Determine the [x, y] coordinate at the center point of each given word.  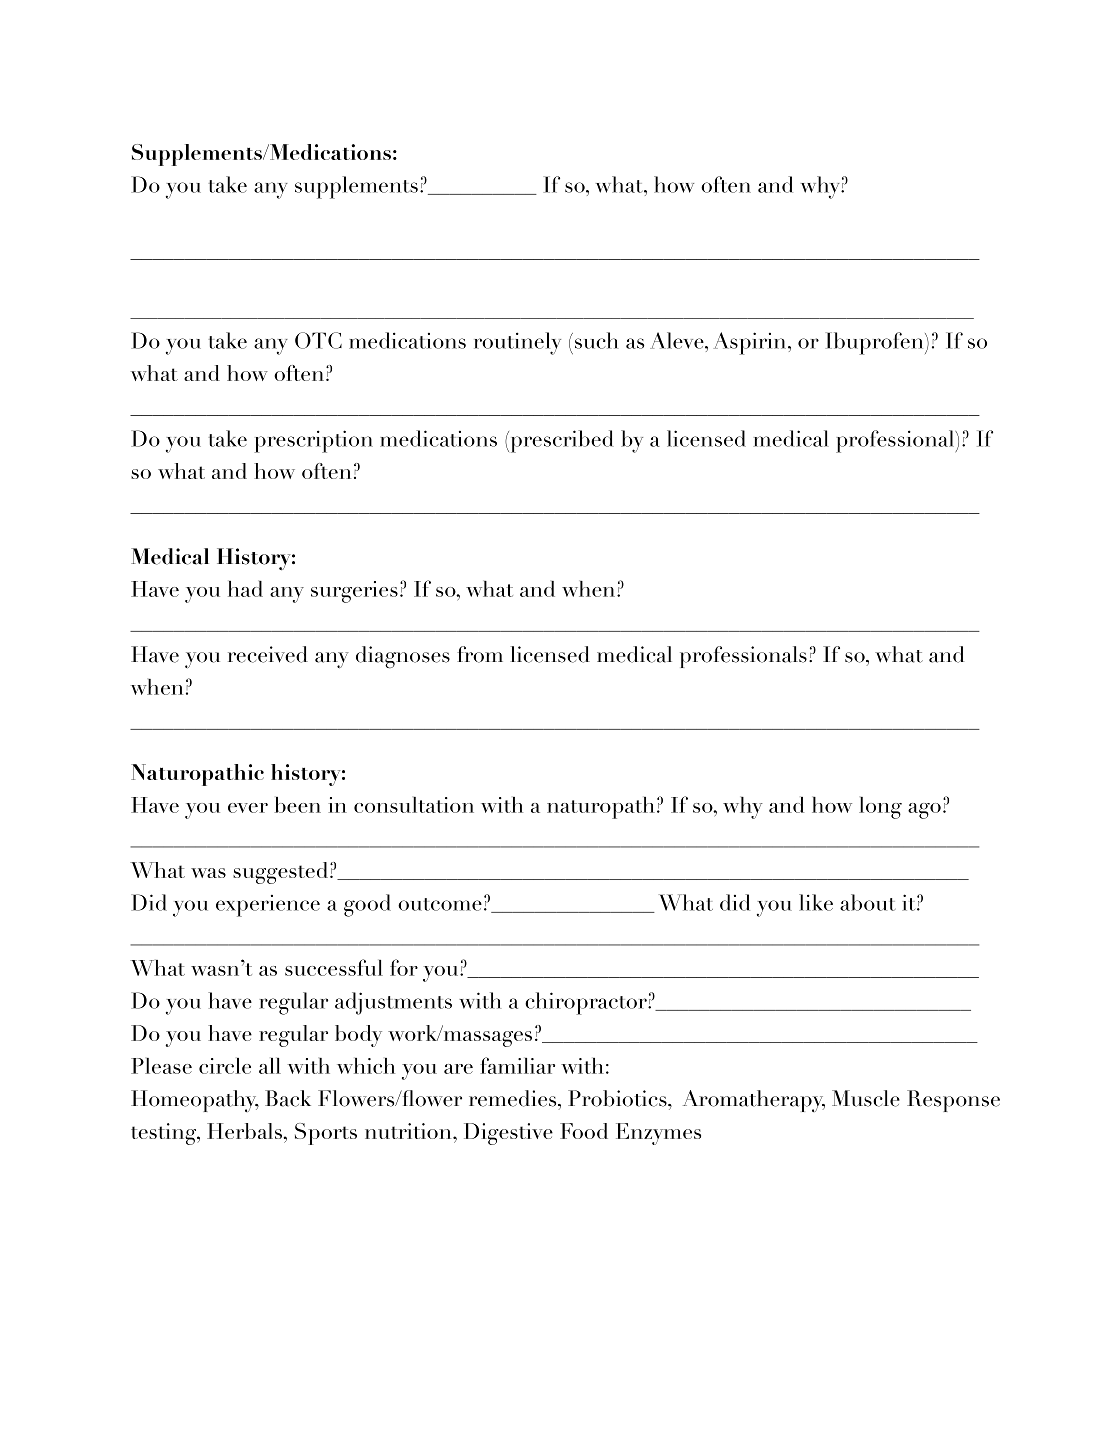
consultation [414, 805]
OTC [318, 340]
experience [268, 906]
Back [288, 1098]
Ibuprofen [875, 343]
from [480, 654]
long [880, 808]
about [868, 902]
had [245, 589]
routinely [517, 343]
